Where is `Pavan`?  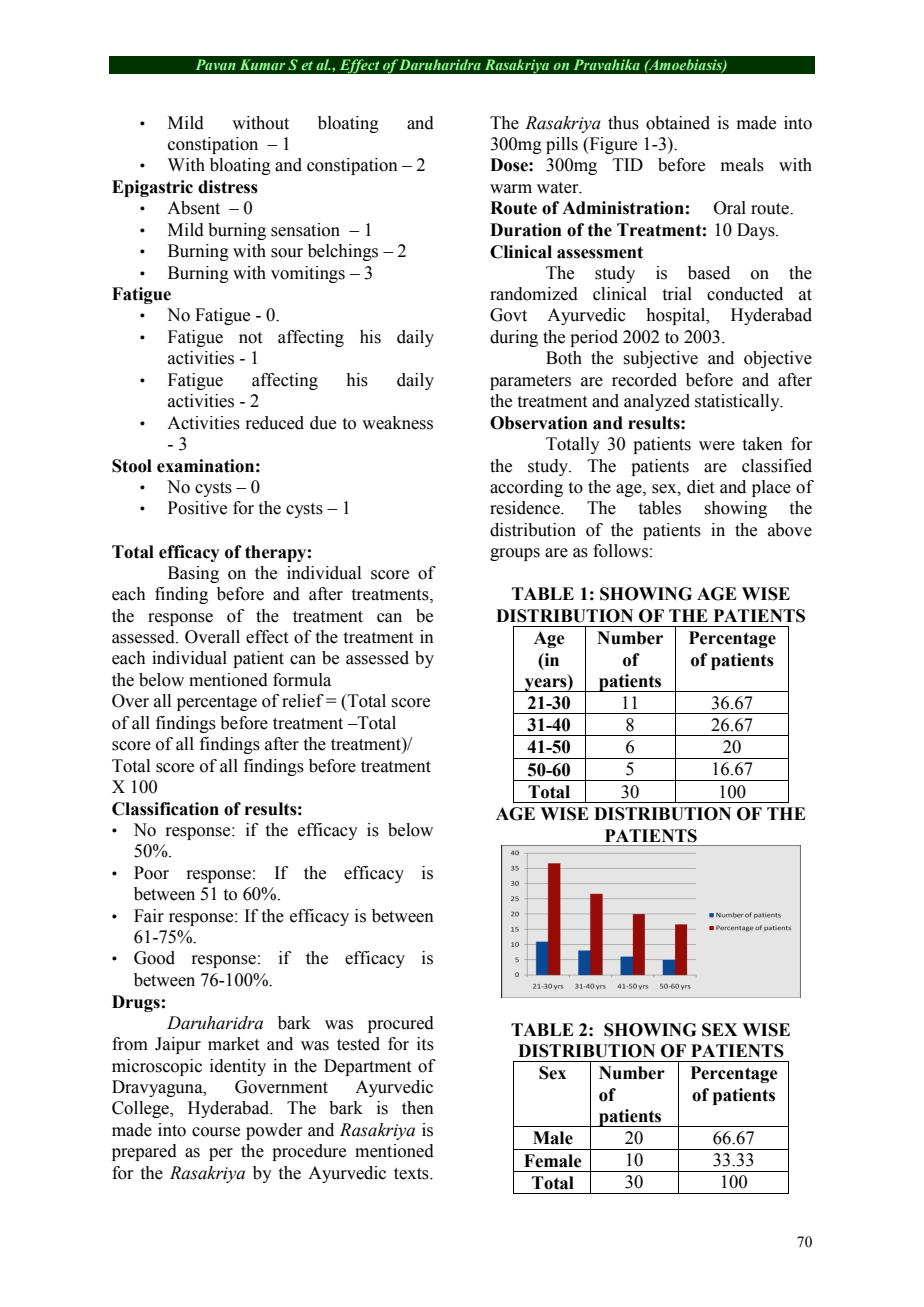 Pavan is located at coordinates (216, 64).
